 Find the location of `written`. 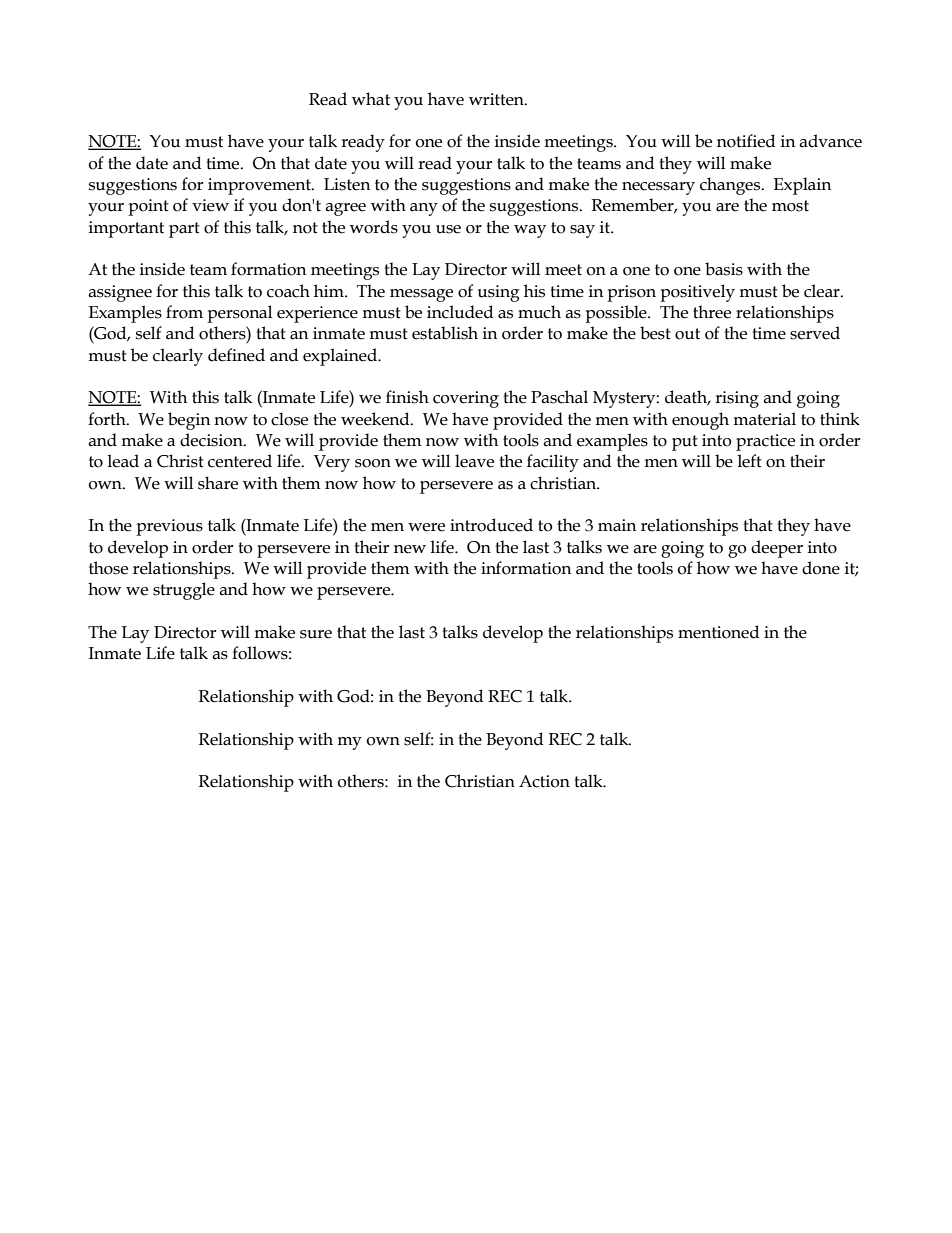

written is located at coordinates (497, 99).
